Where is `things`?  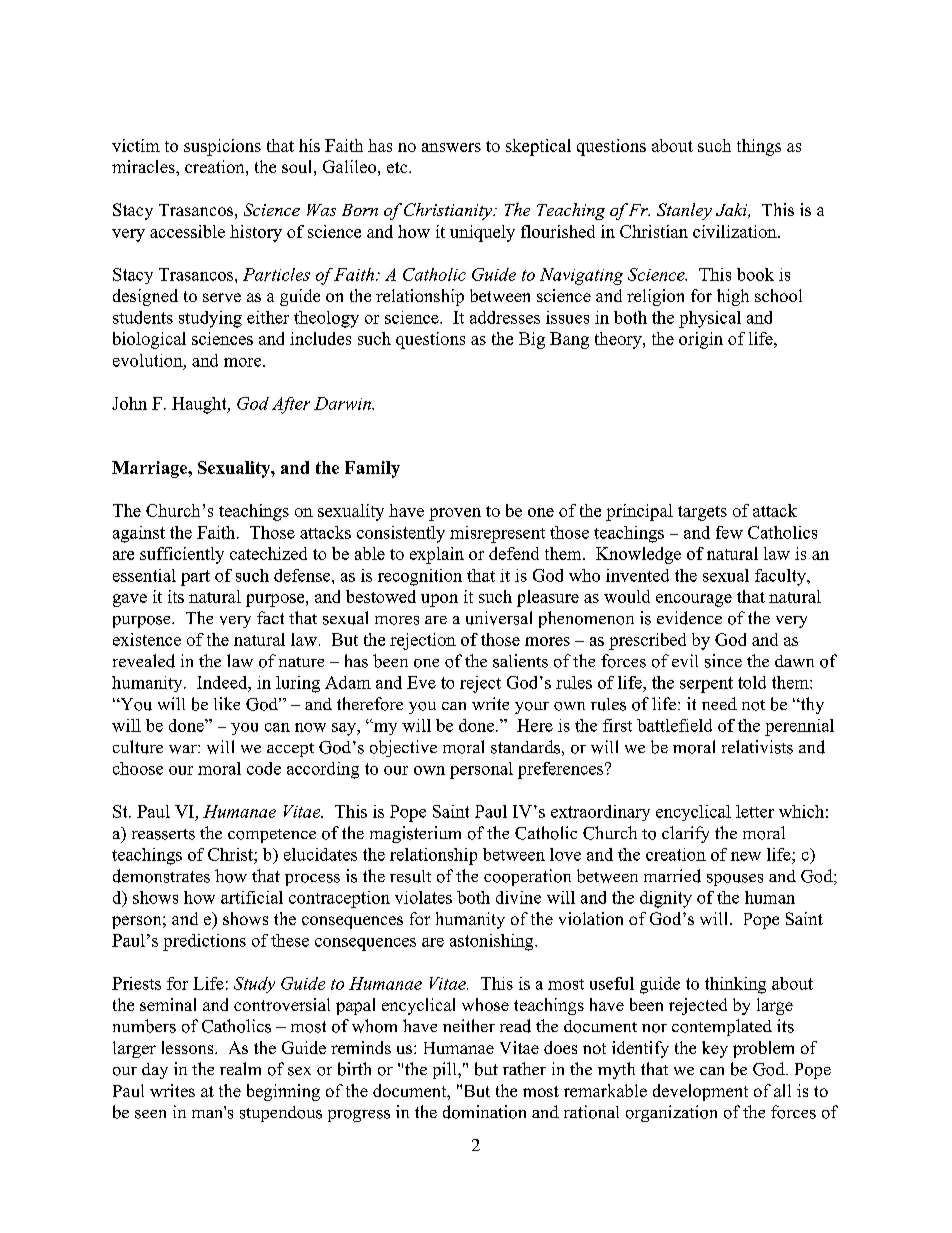 things is located at coordinates (759, 147).
